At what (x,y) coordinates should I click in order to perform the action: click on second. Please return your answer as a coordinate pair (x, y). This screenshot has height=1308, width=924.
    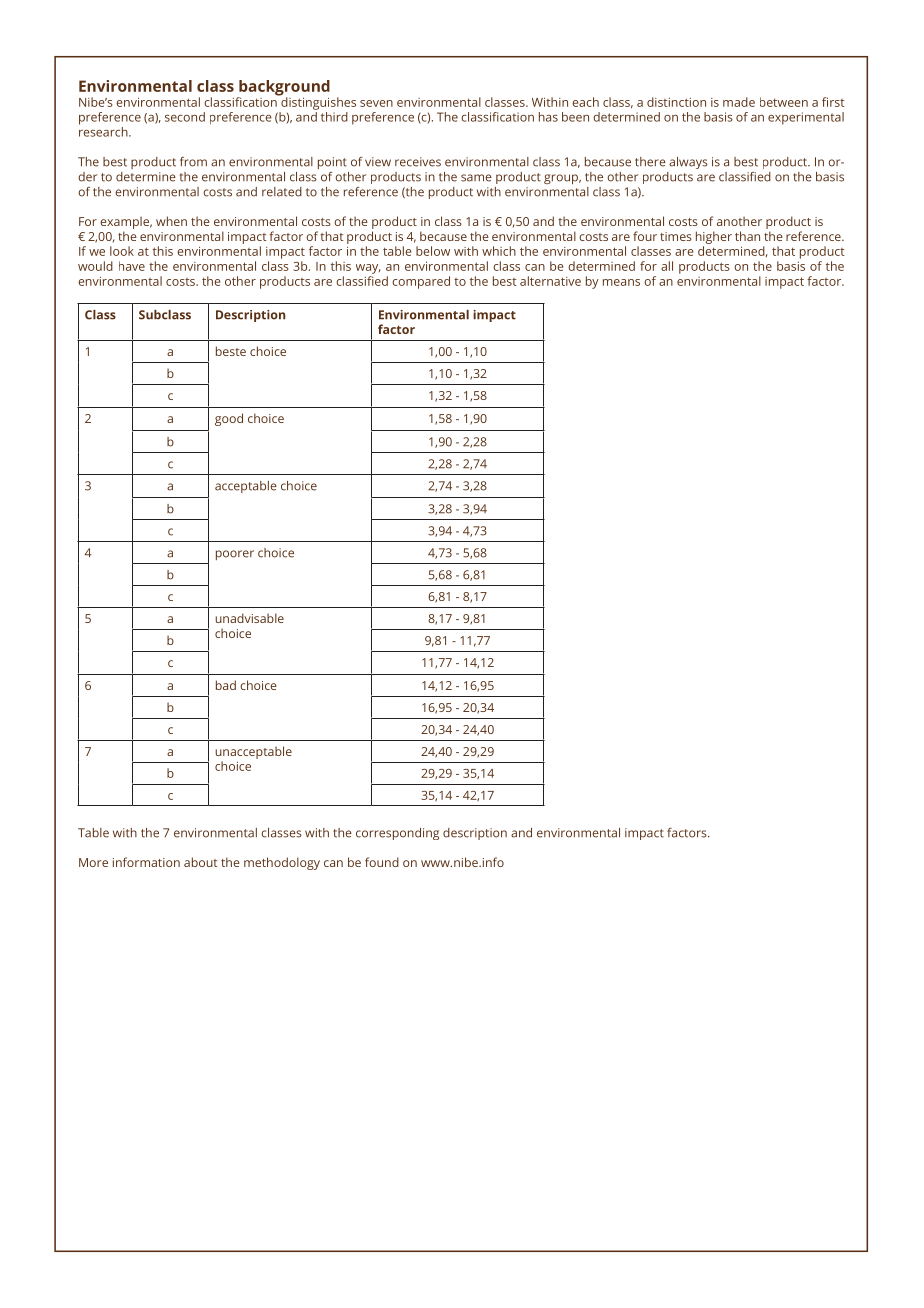
    Looking at the image, I should click on (185, 117).
